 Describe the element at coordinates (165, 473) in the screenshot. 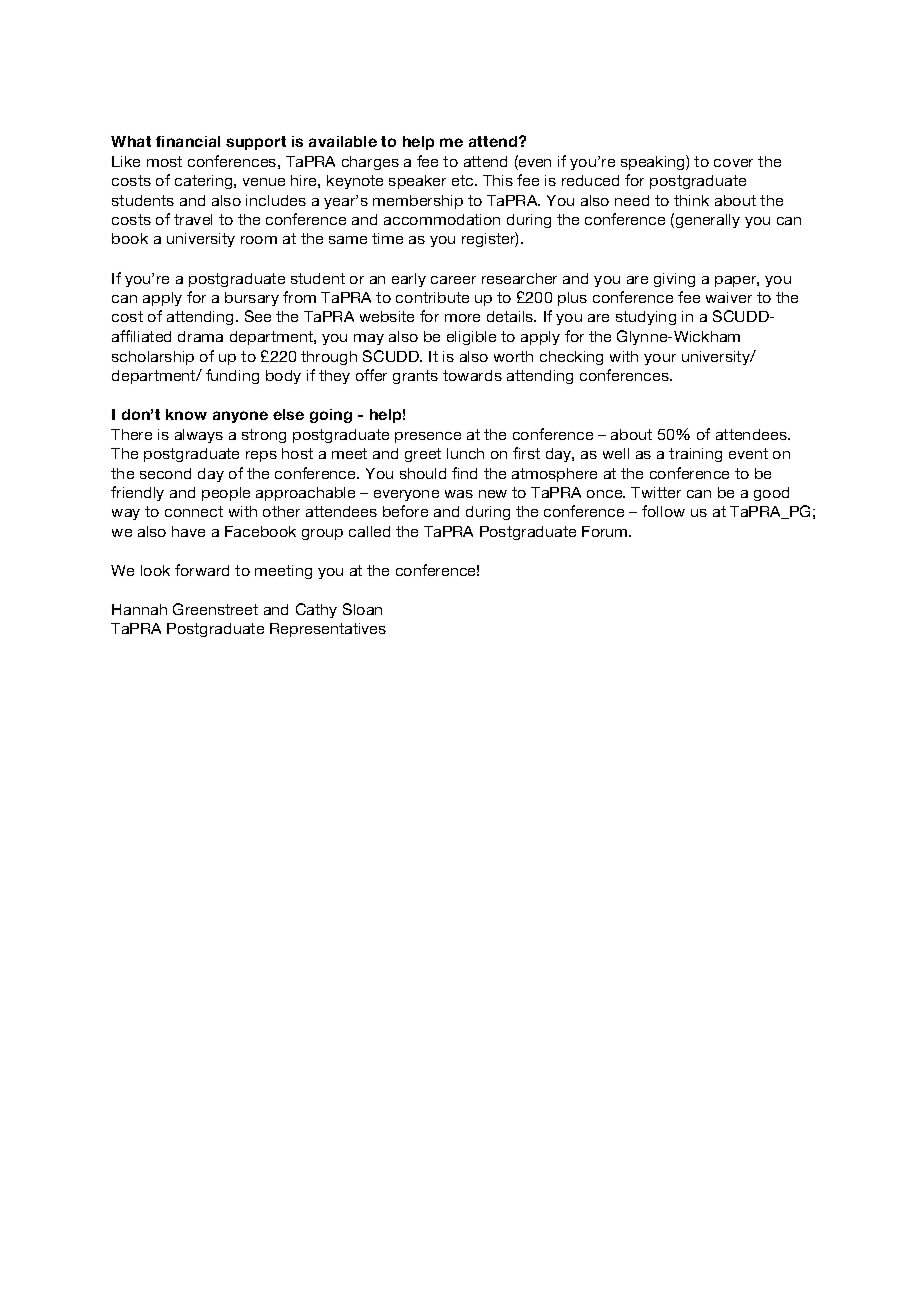

I see `second` at that location.
